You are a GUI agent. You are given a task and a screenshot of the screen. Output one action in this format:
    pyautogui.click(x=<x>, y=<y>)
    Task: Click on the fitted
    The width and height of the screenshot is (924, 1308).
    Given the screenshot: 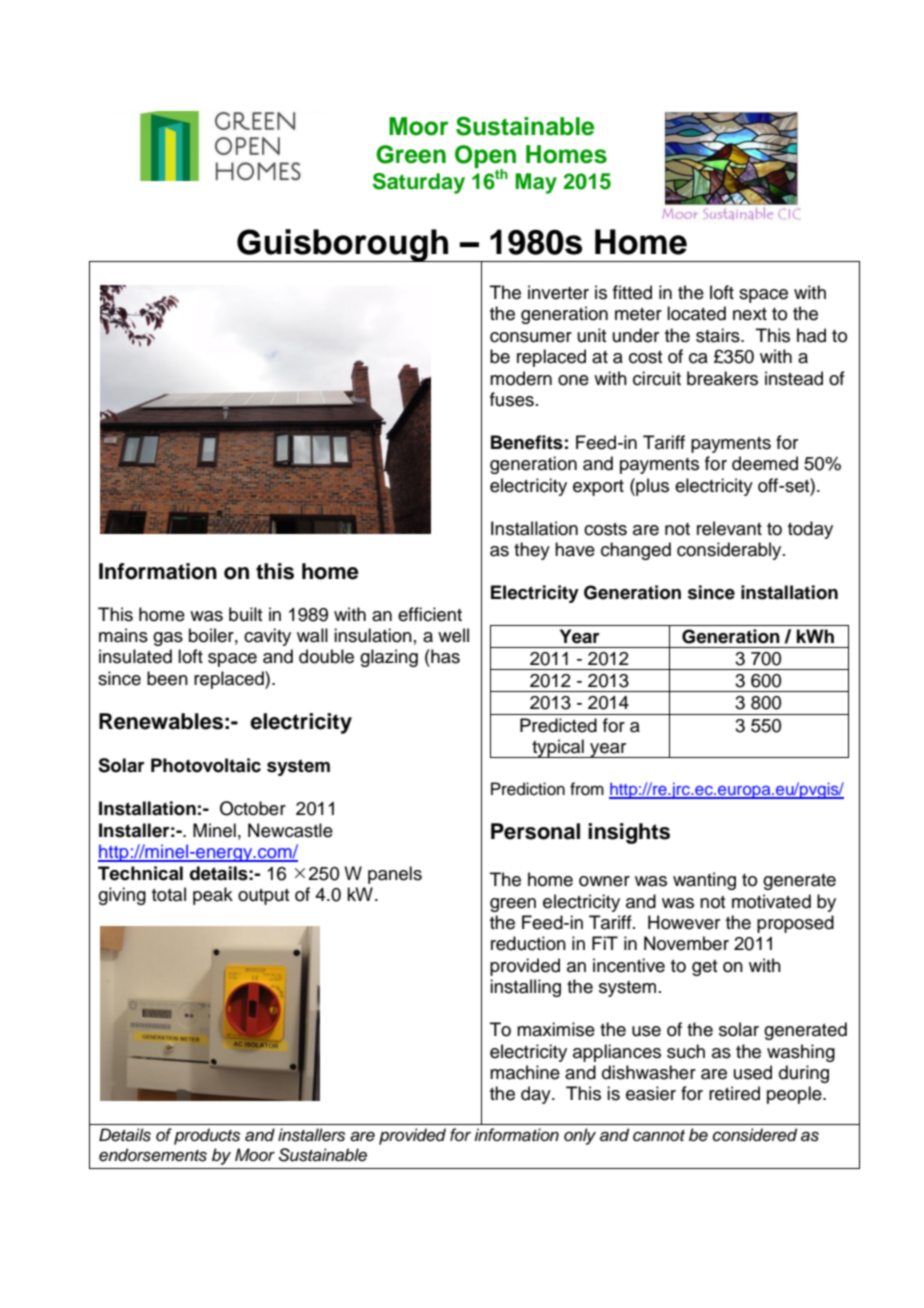 What is the action you would take?
    pyautogui.click(x=632, y=292)
